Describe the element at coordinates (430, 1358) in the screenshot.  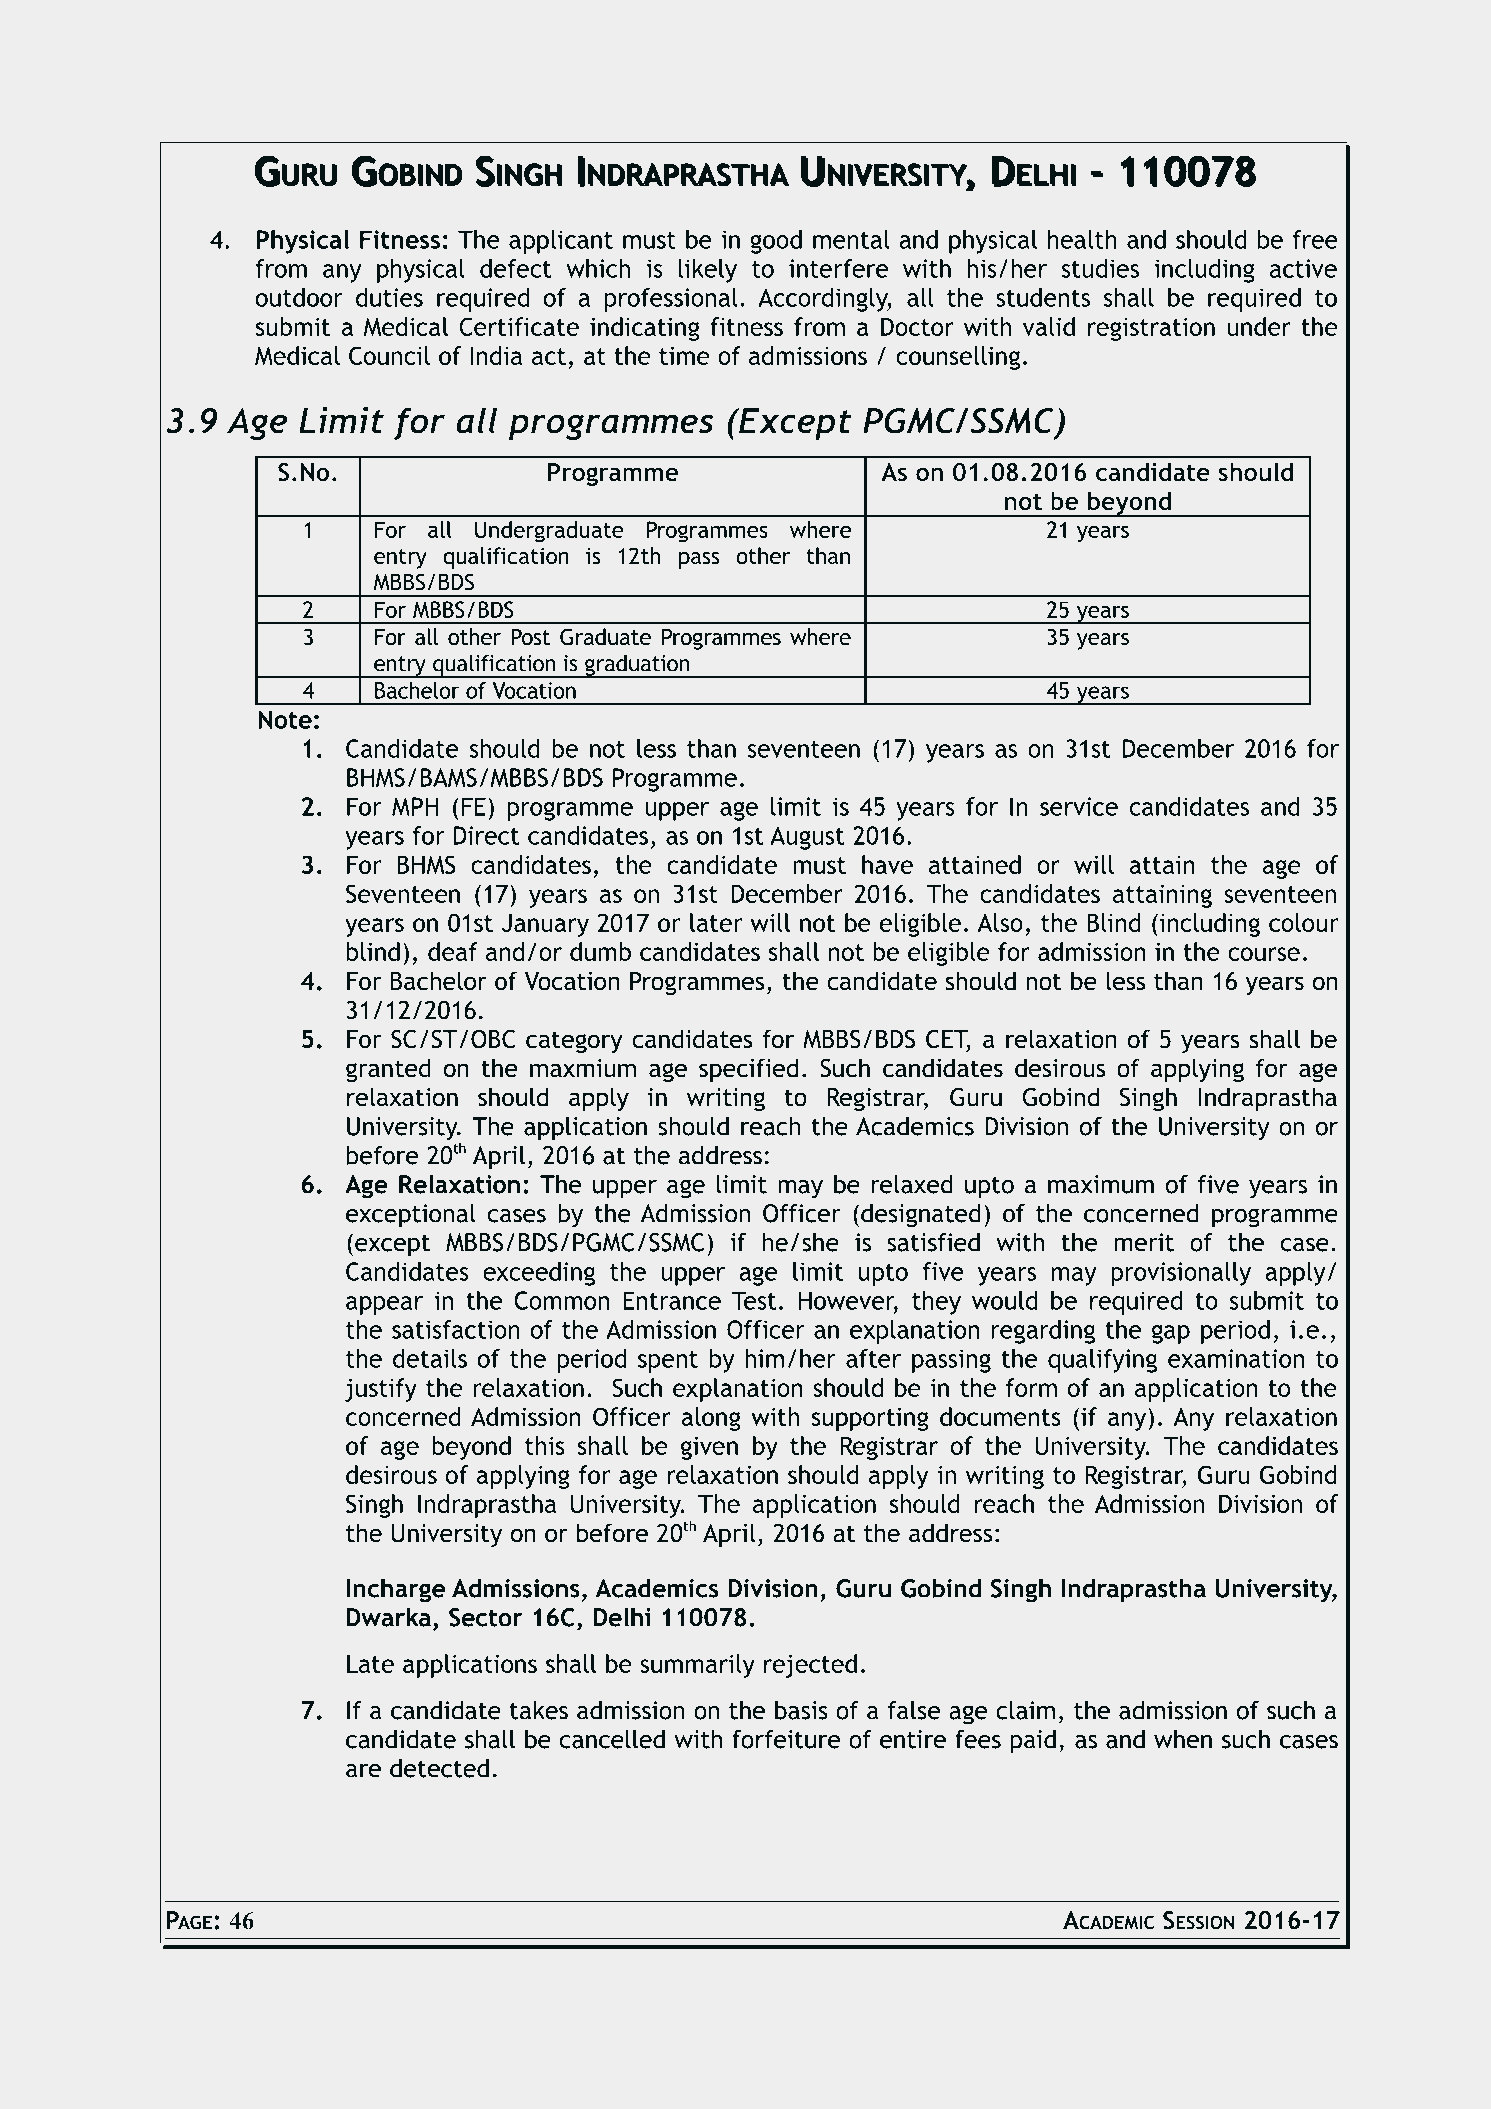
I see `details` at that location.
